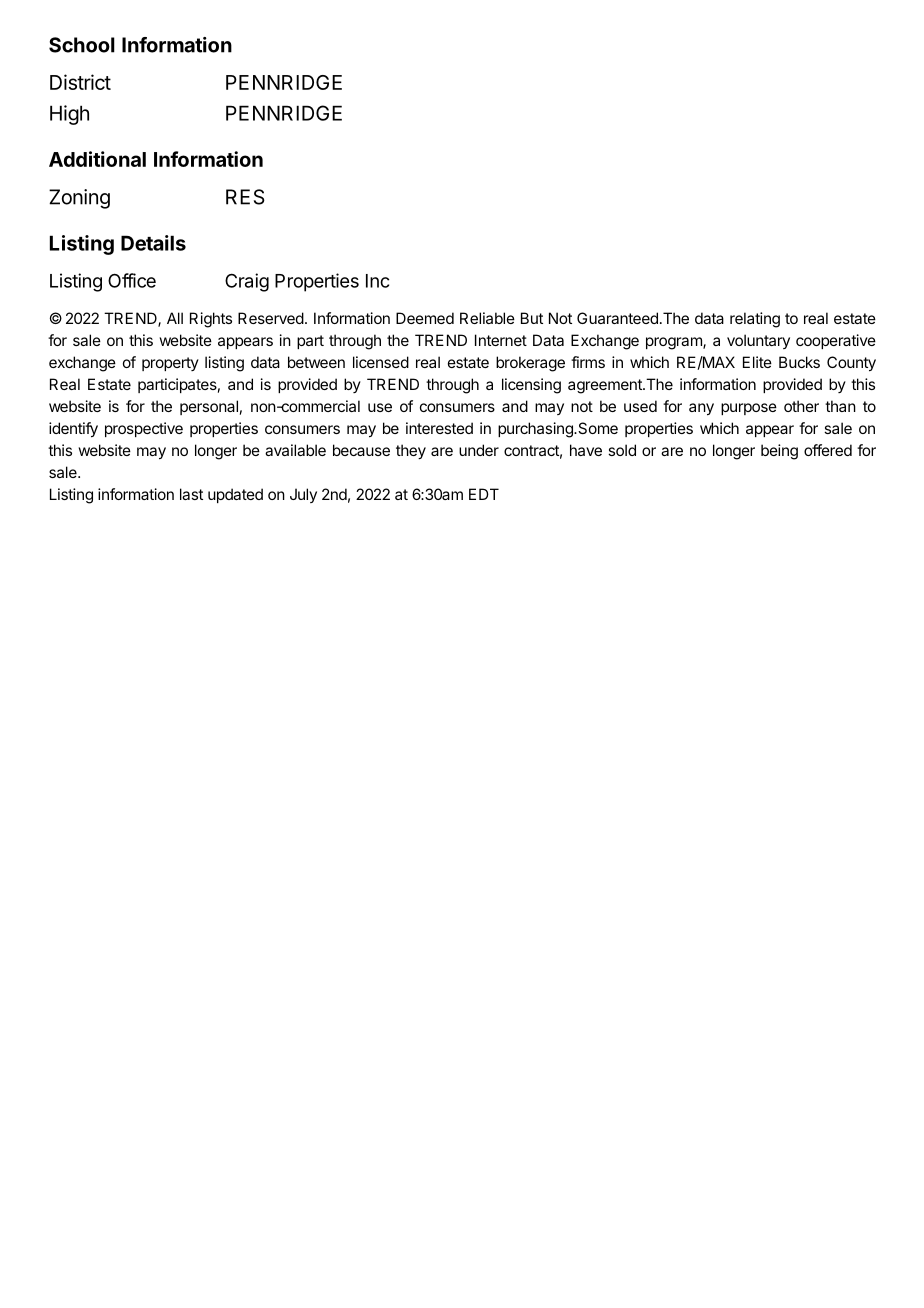  What do you see at coordinates (755, 320) in the screenshot?
I see `relating` at bounding box center [755, 320].
